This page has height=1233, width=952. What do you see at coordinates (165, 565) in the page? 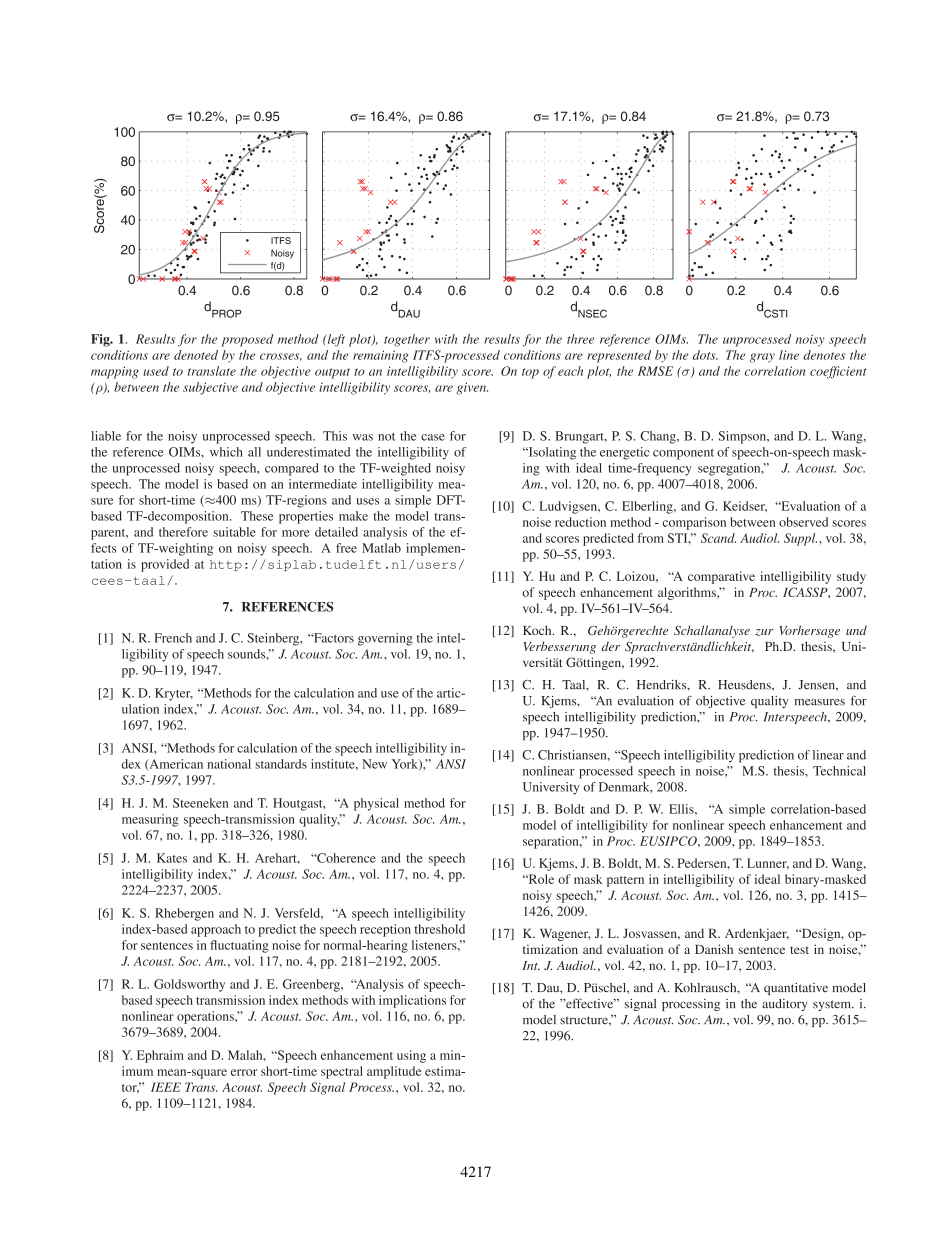
I see `provided` at bounding box center [165, 565].
